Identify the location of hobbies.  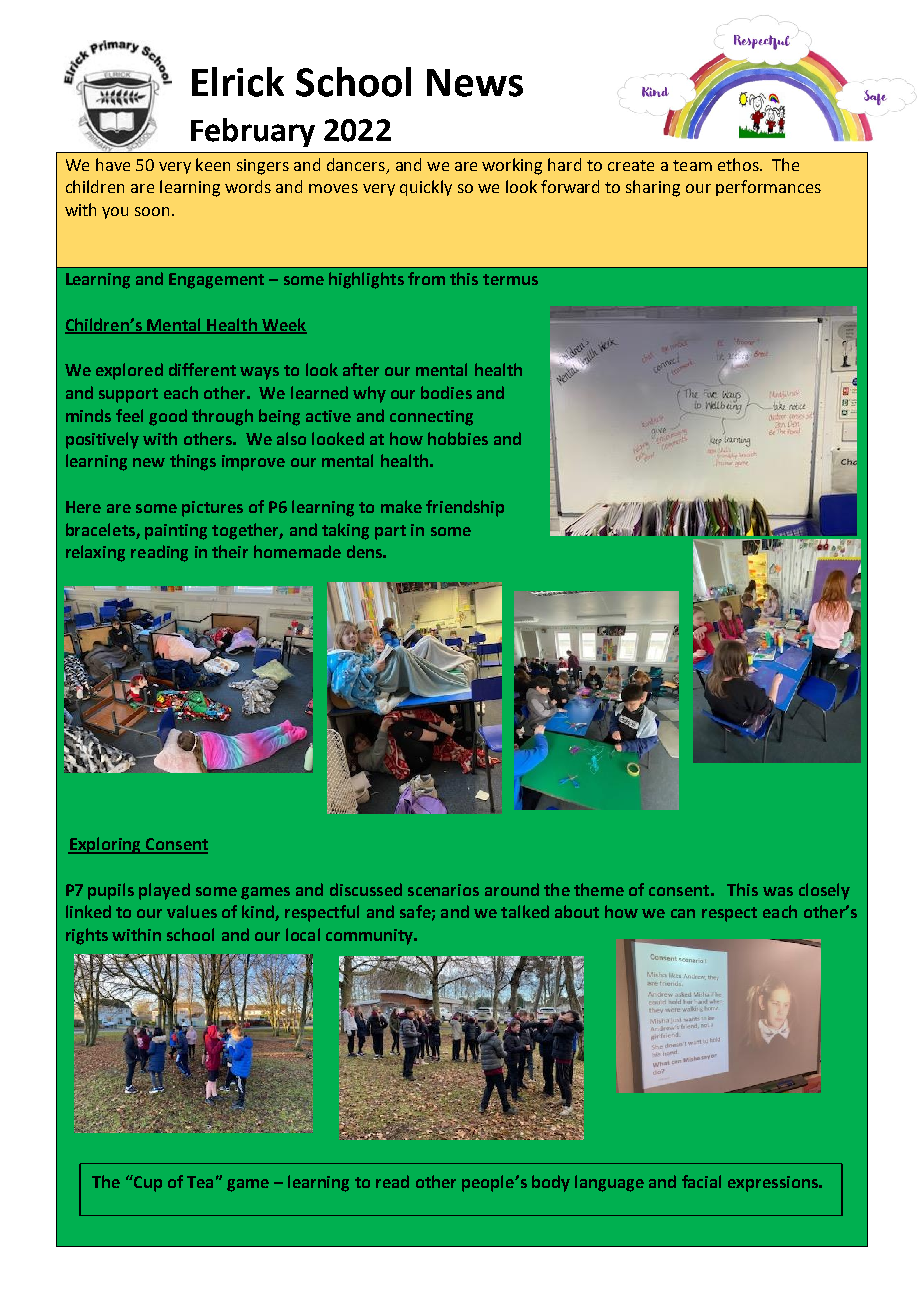
(458, 438).
